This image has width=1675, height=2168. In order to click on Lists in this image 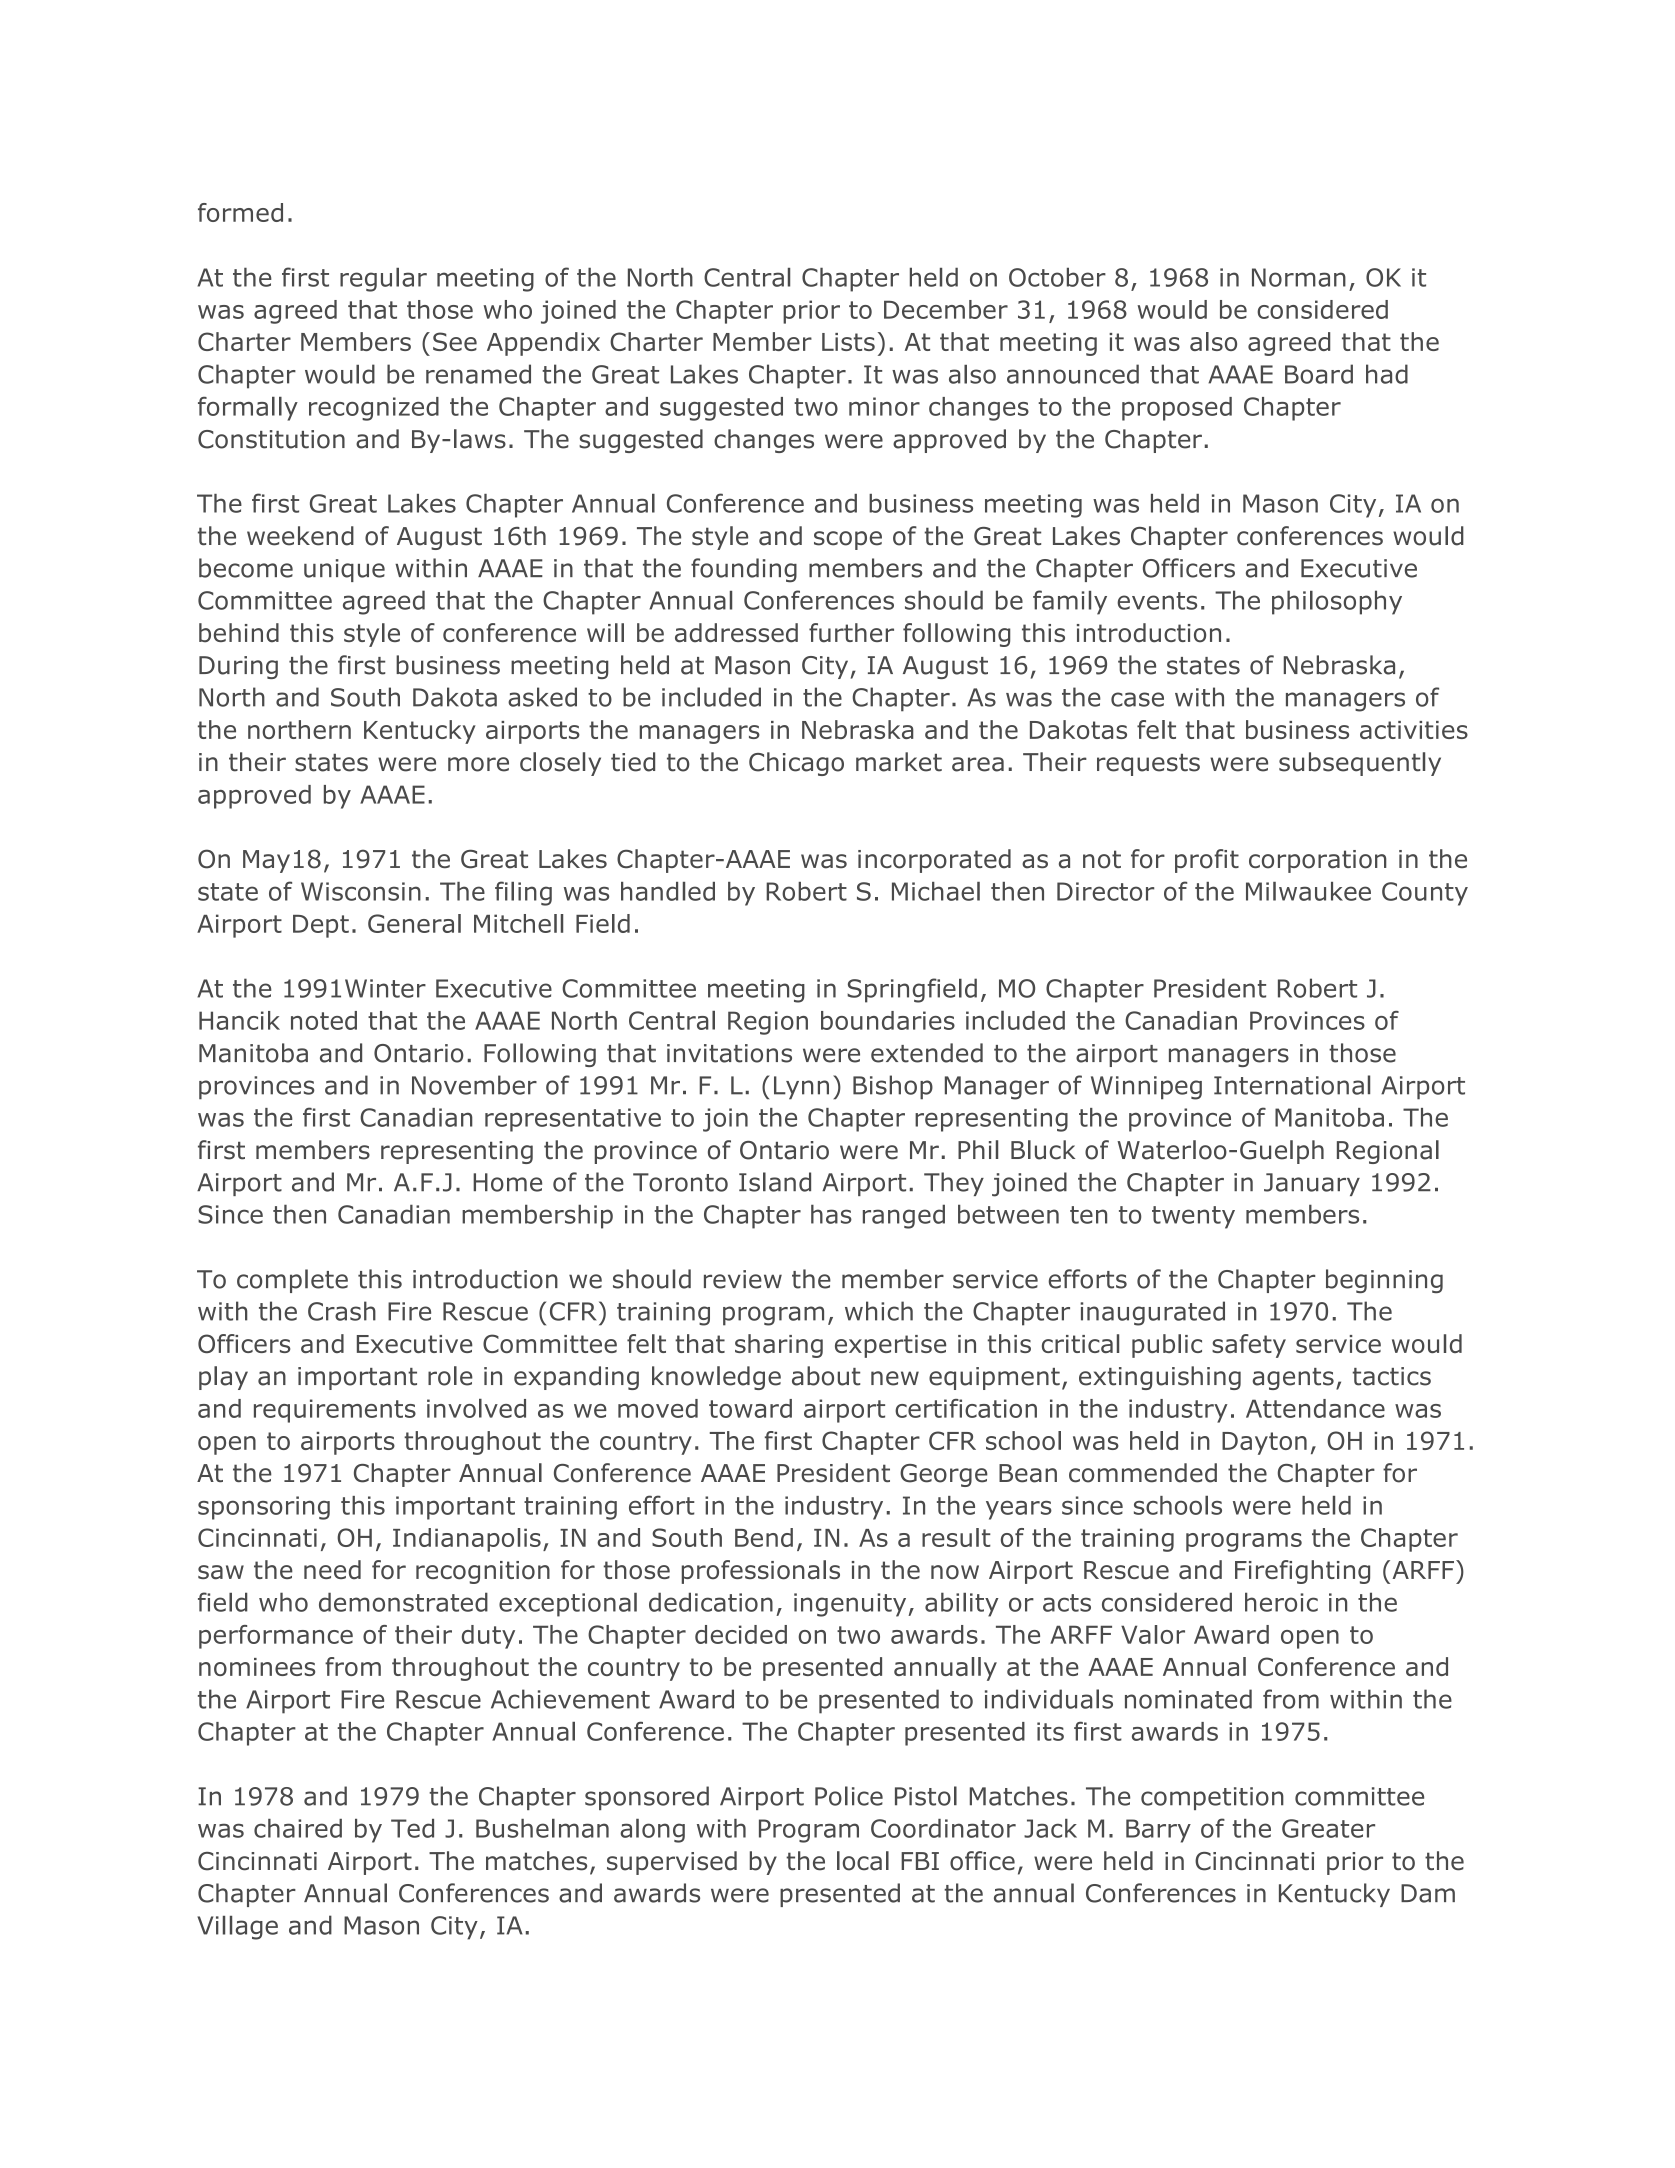, I will do `click(848, 342)`.
